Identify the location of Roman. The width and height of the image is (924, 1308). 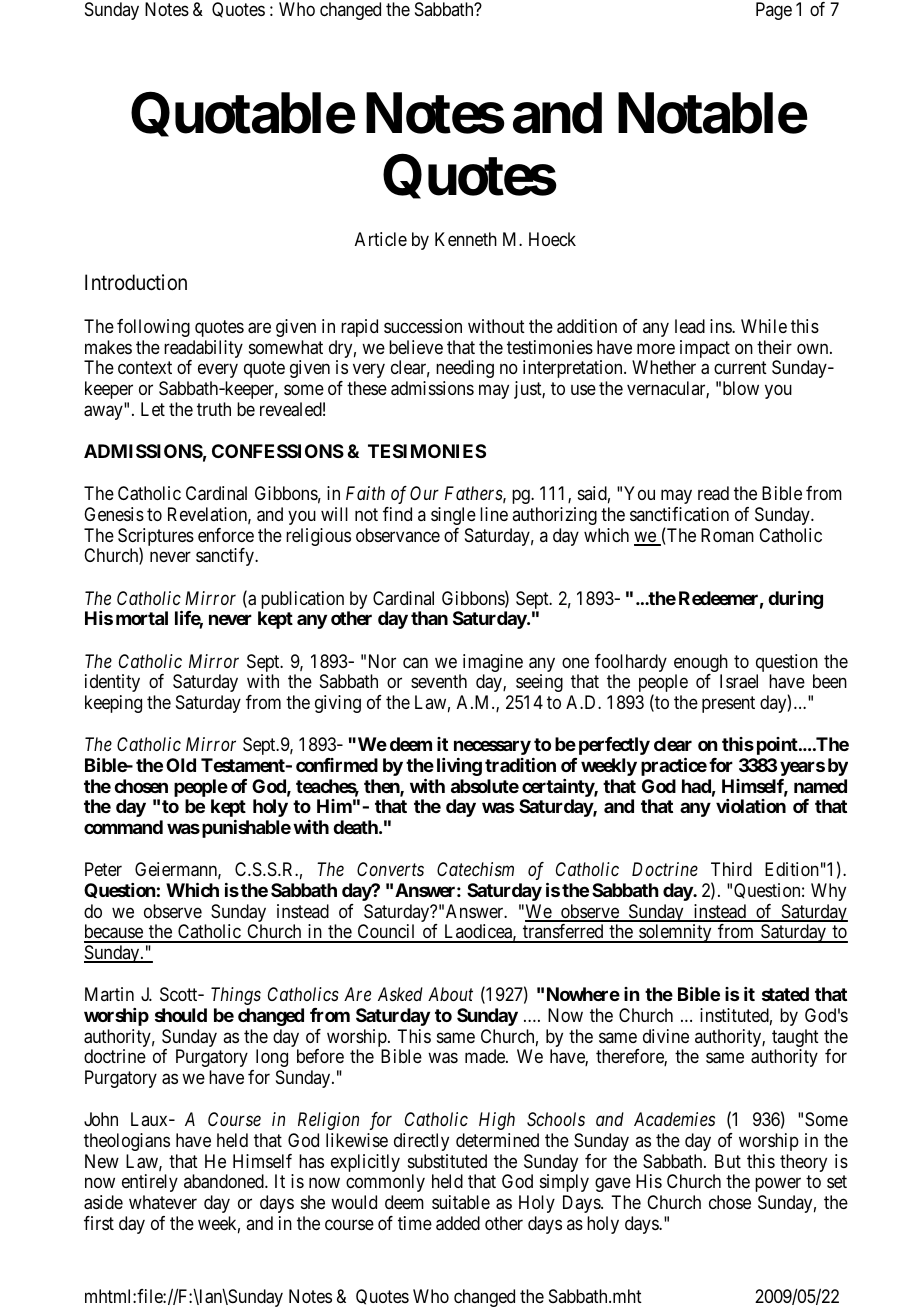
(727, 535).
